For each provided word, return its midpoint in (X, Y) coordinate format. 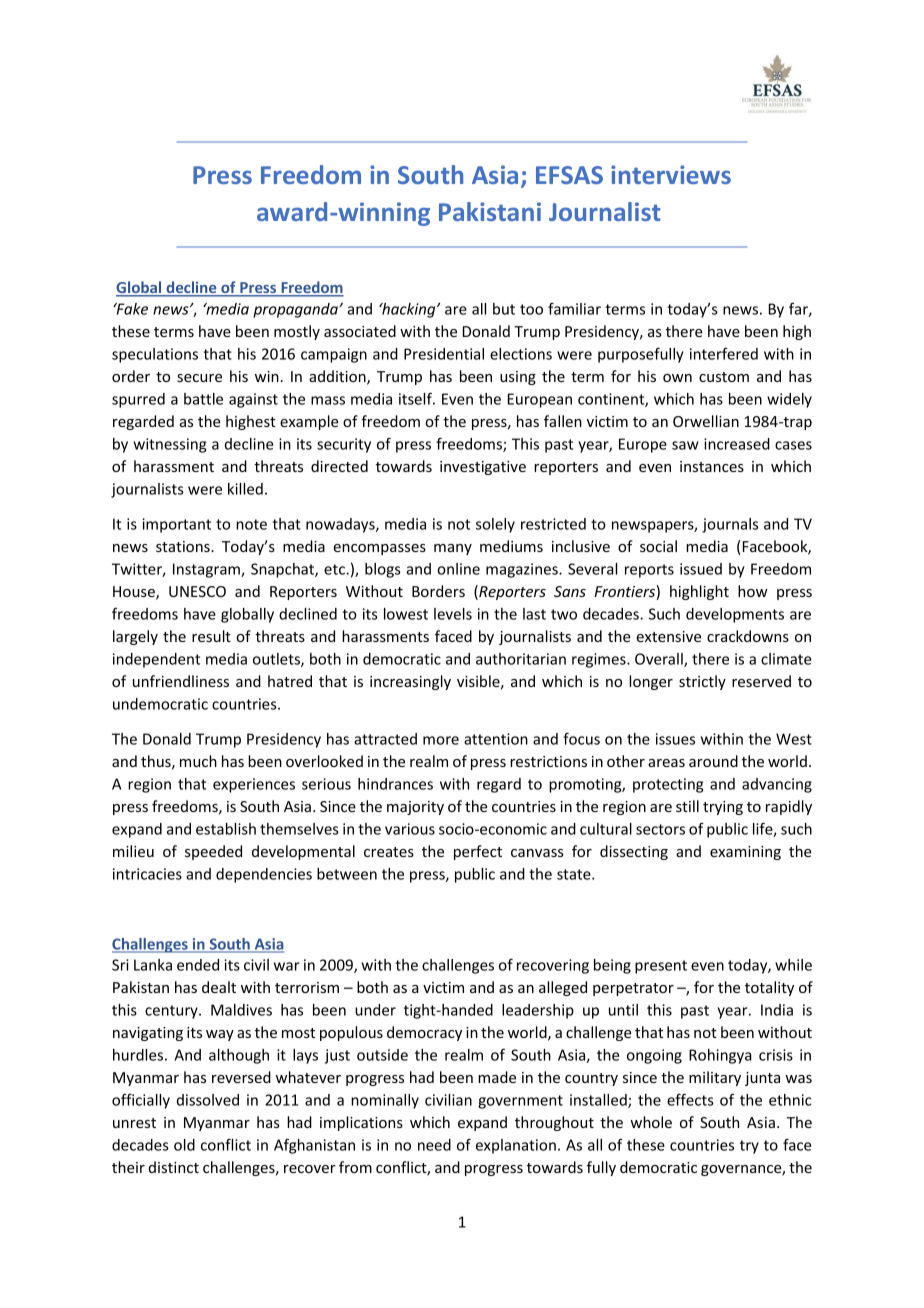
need (434, 1145)
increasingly (410, 682)
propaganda (296, 310)
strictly (702, 682)
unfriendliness (181, 681)
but (504, 309)
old (184, 1145)
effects (690, 1099)
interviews (671, 174)
